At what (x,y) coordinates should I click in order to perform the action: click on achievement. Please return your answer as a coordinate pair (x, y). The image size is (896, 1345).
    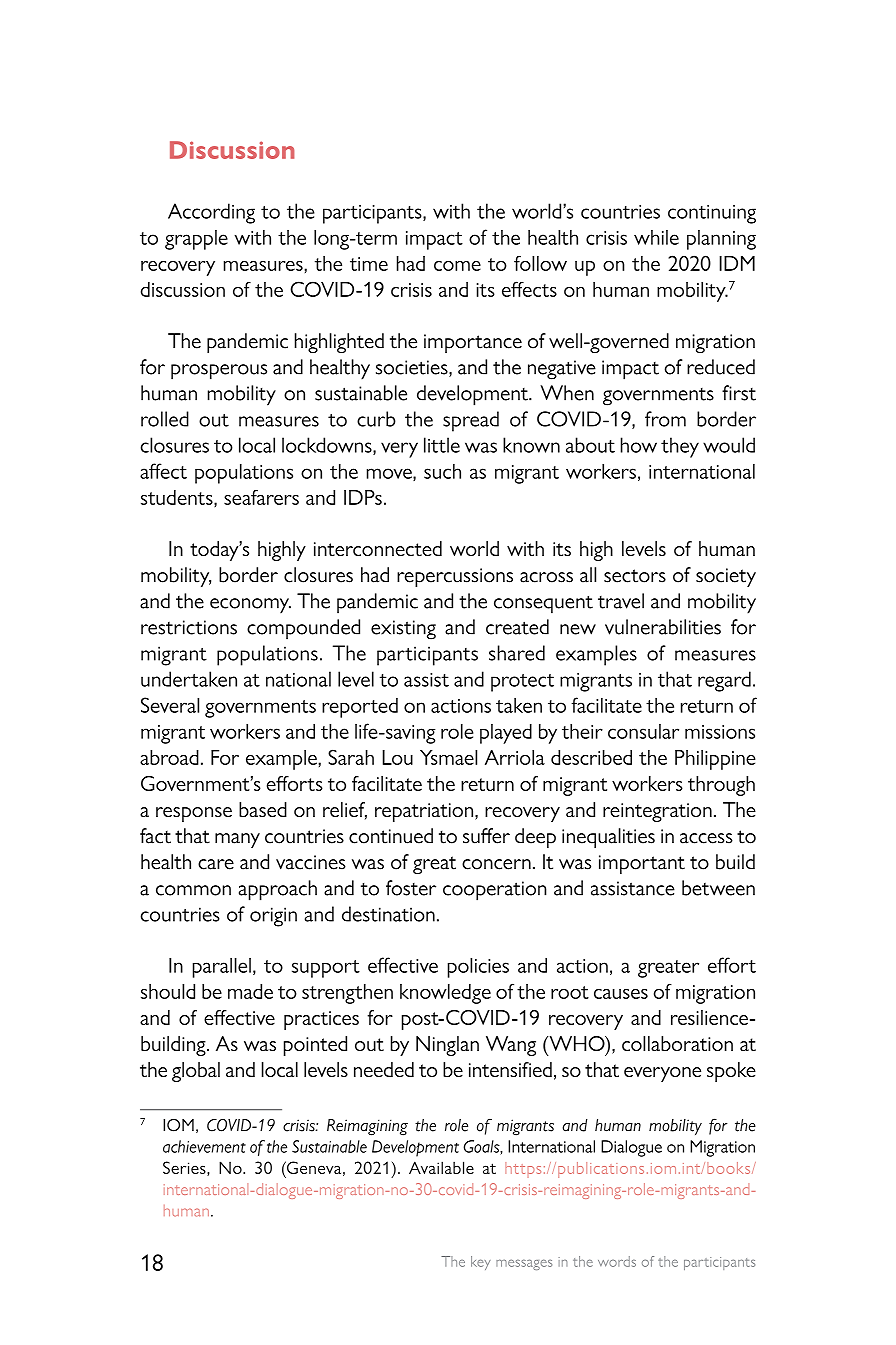
    Looking at the image, I should click on (204, 1146).
